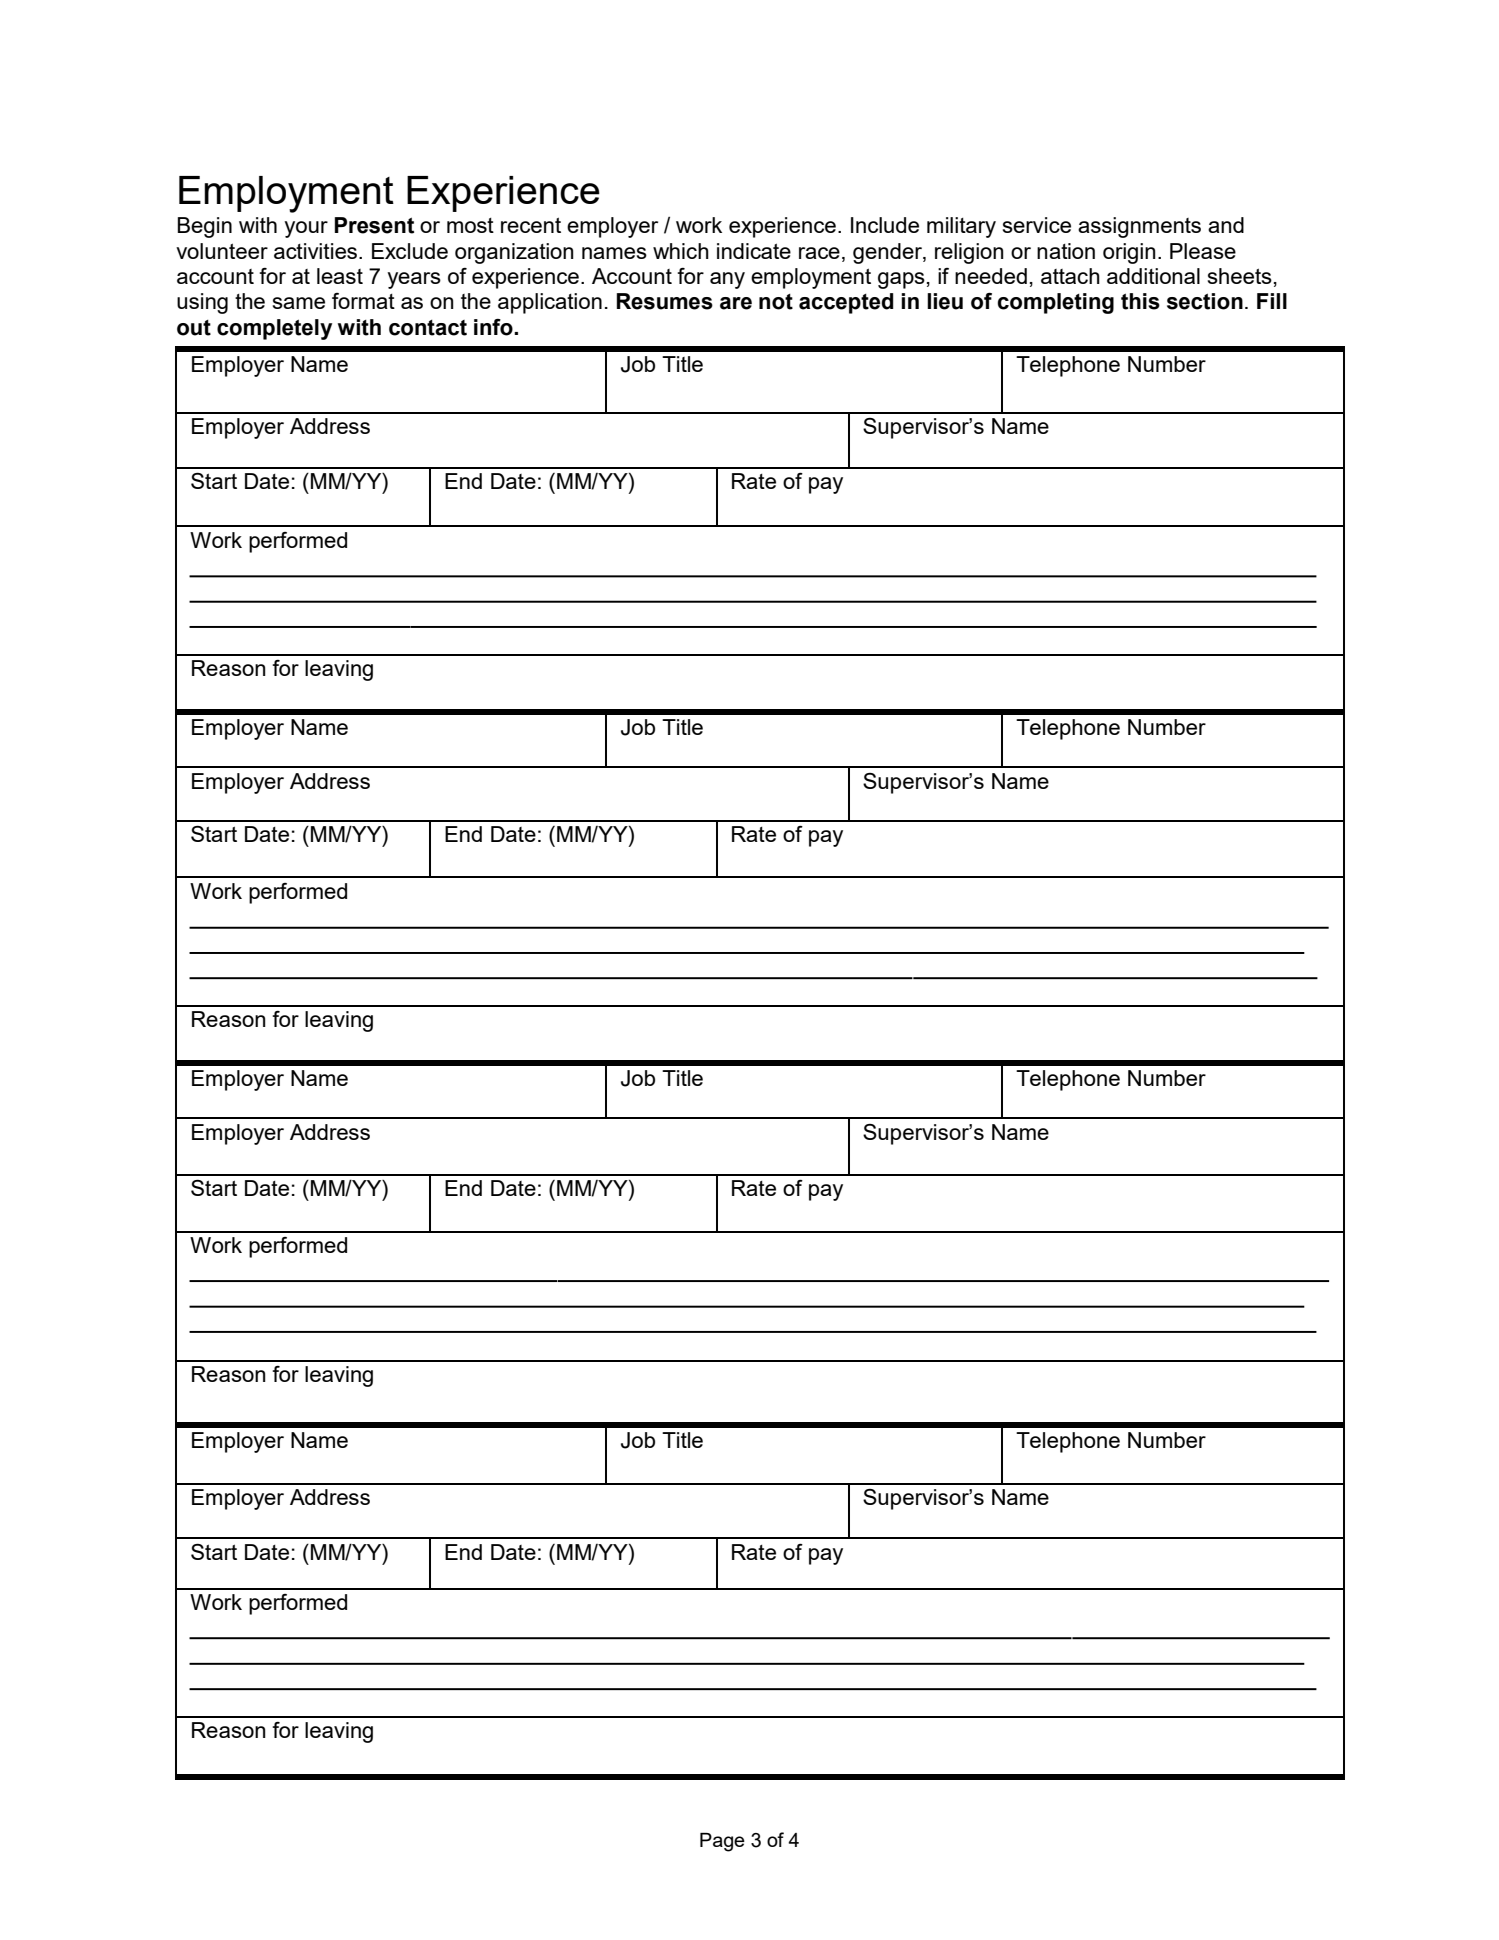  What do you see at coordinates (194, 328) in the page?
I see `out` at bounding box center [194, 328].
